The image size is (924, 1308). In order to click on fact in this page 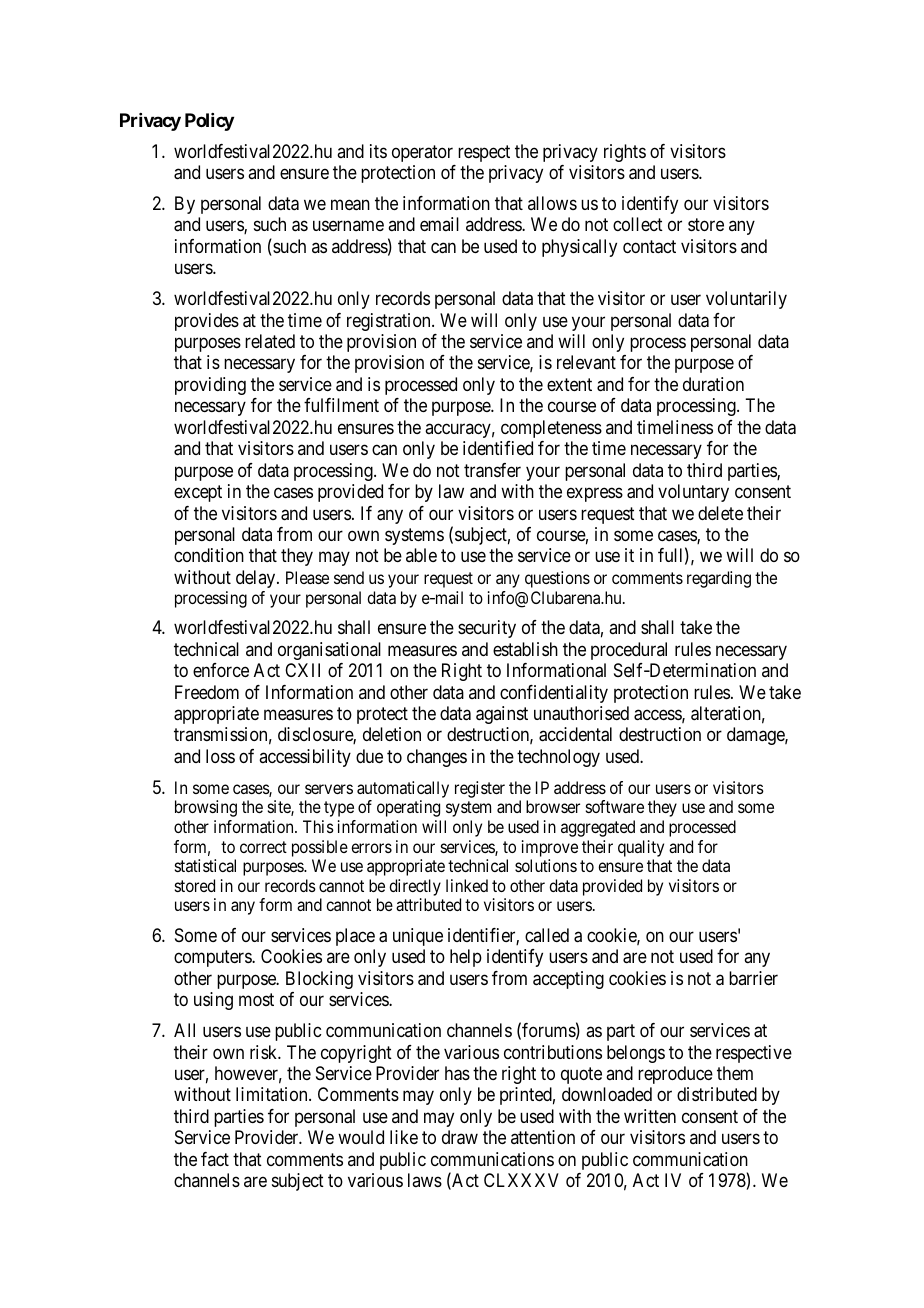, I will do `click(215, 1159)`.
